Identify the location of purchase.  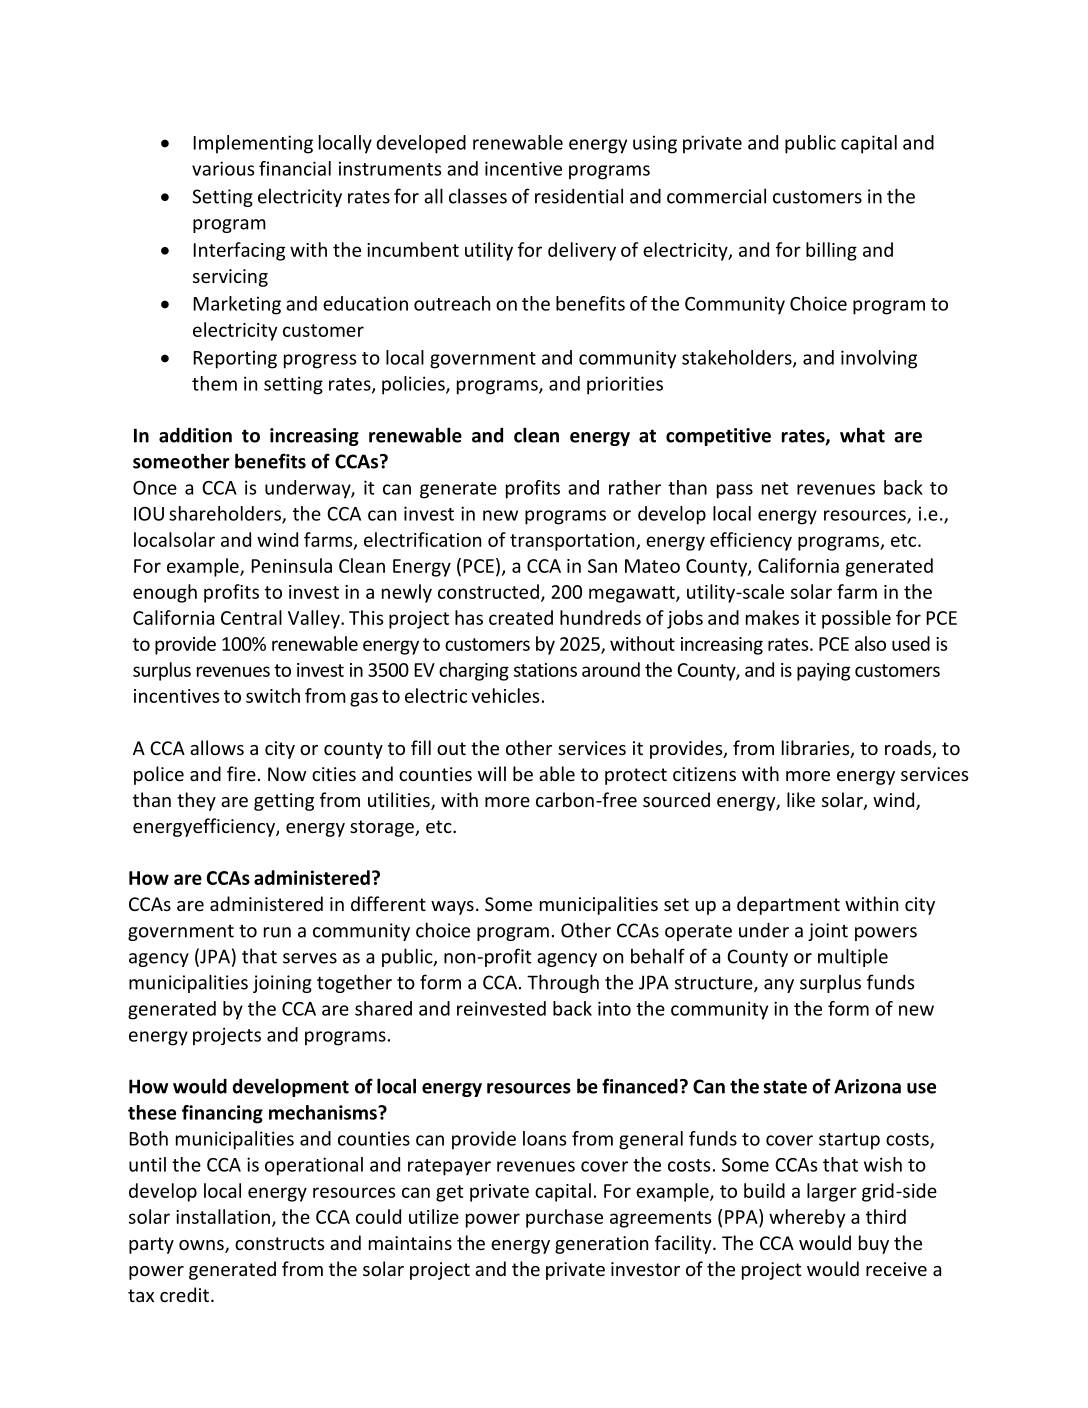
(564, 1218).
